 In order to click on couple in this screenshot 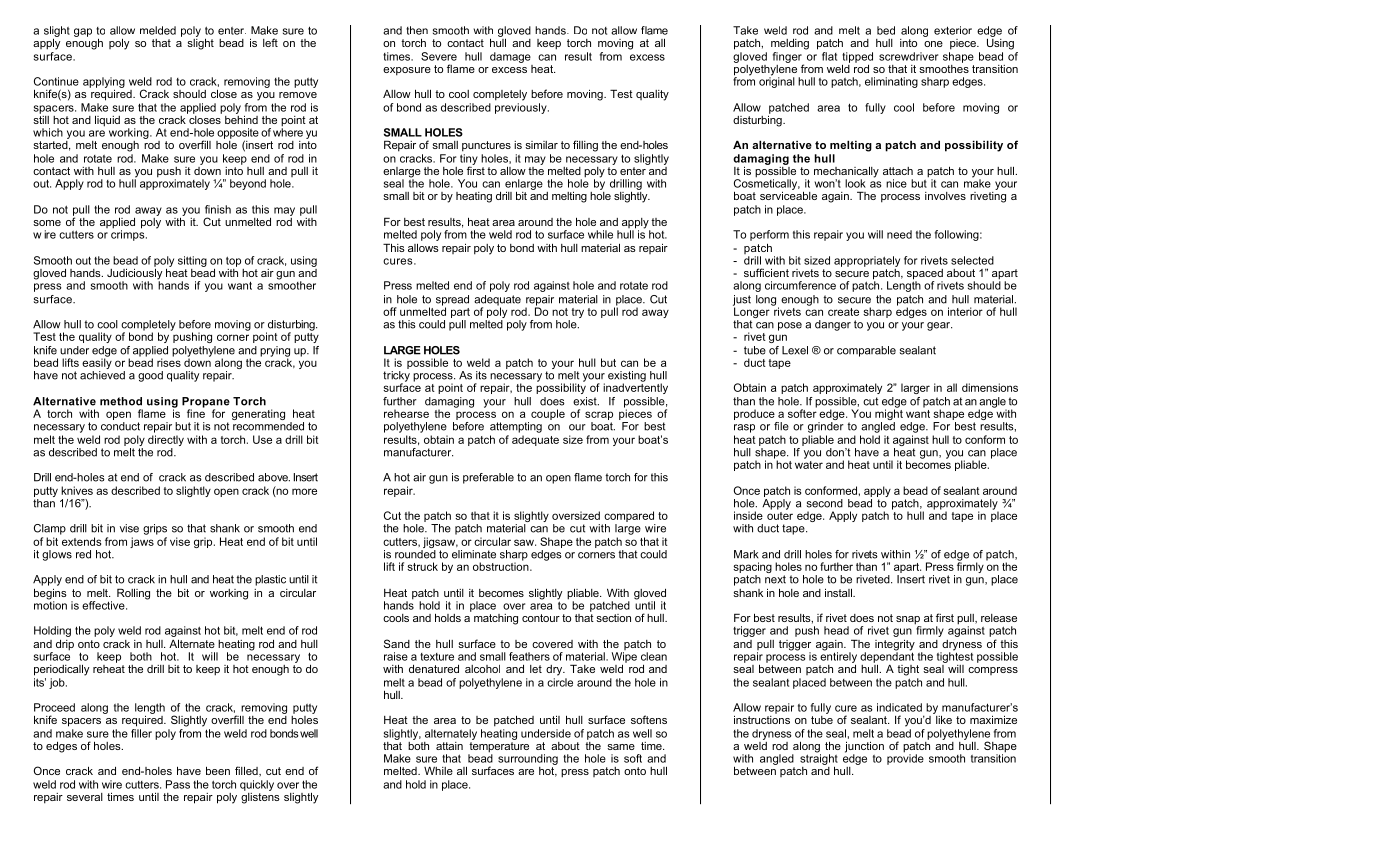, I will do `click(548, 414)`.
